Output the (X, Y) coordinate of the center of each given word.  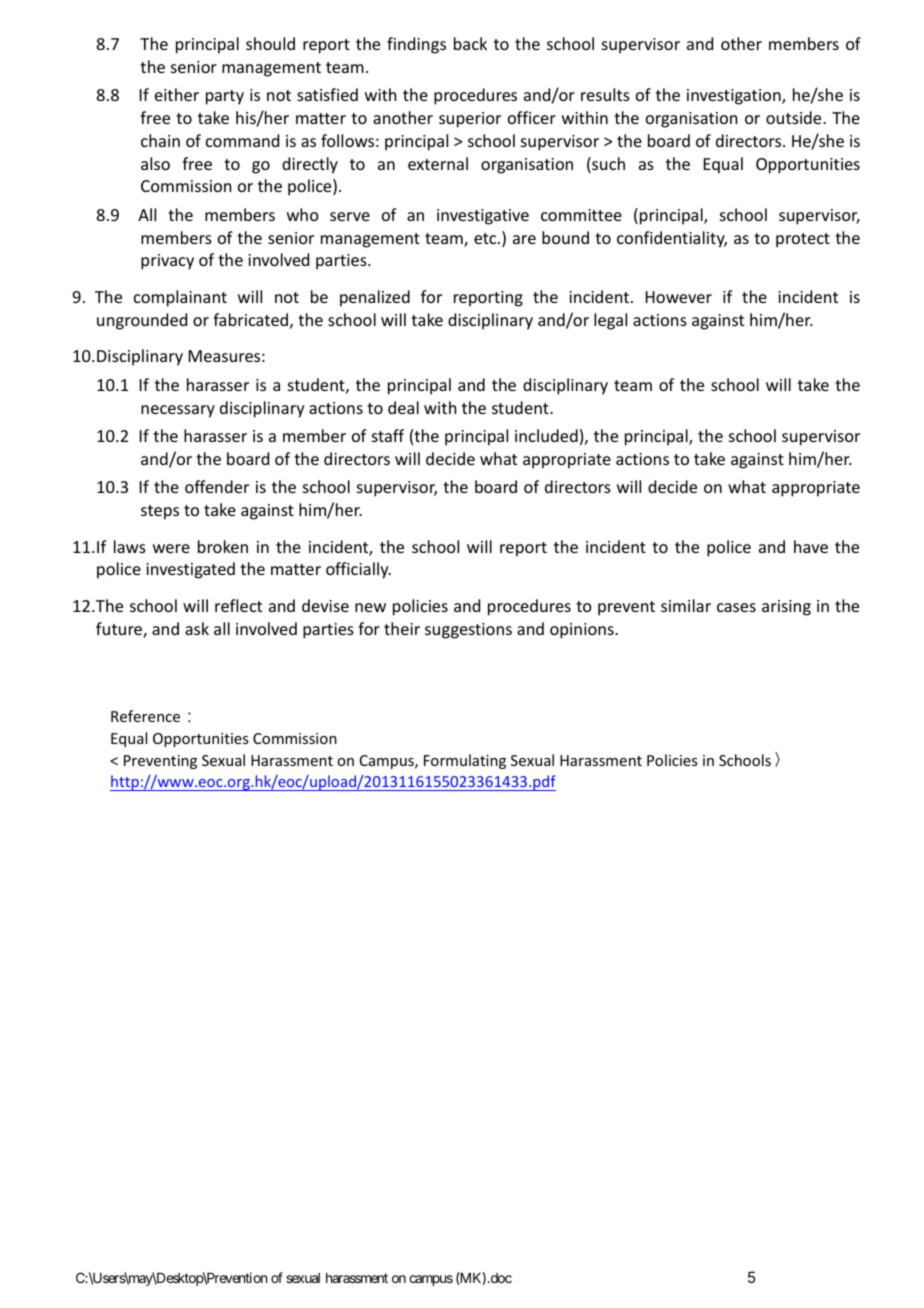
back (470, 43)
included (546, 435)
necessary (178, 411)
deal (403, 407)
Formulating (465, 761)
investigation (735, 97)
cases (736, 607)
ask (197, 628)
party (225, 97)
